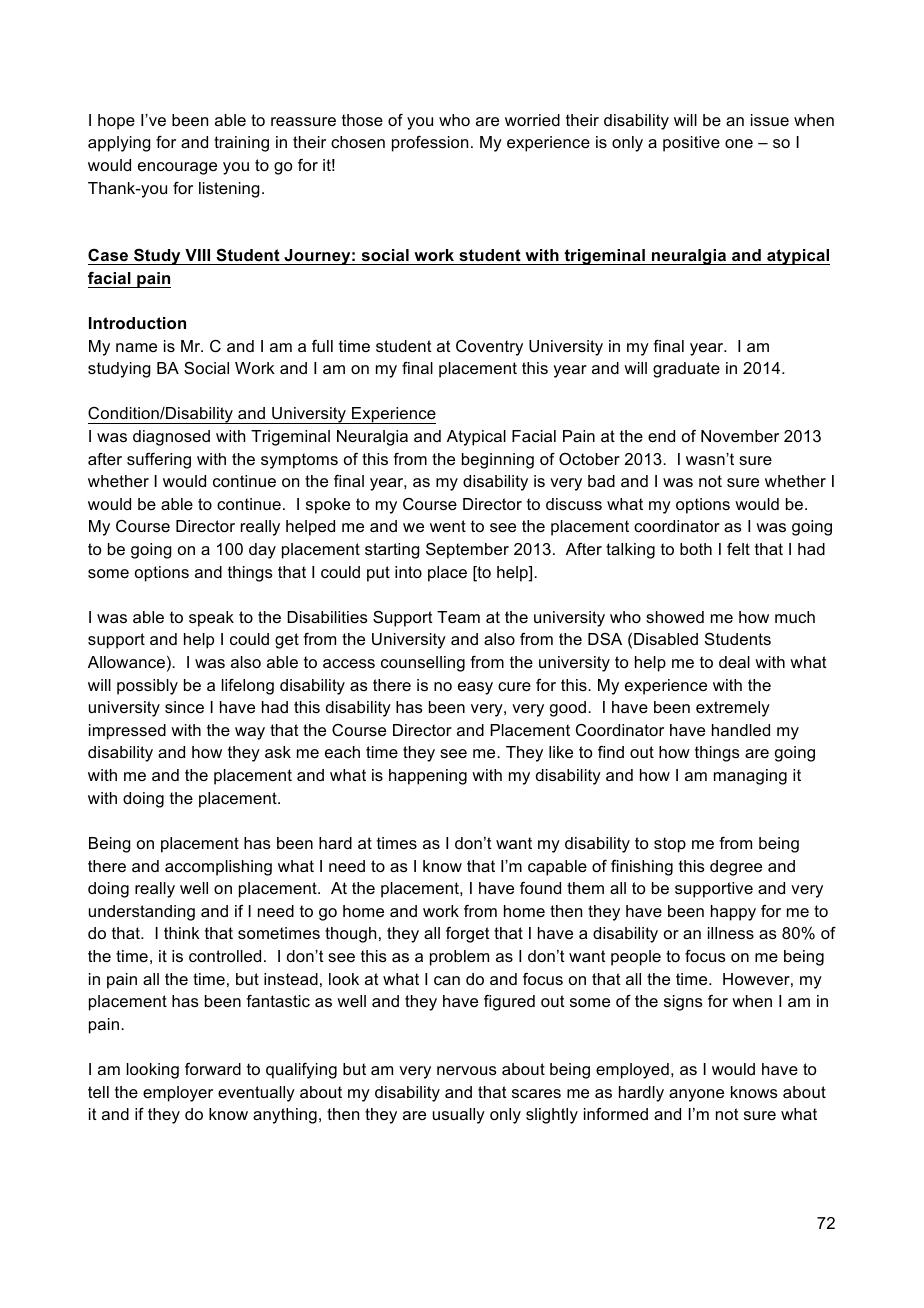 The height and width of the screenshot is (1308, 924). Describe the element at coordinates (750, 777) in the screenshot. I see `managing` at that location.
